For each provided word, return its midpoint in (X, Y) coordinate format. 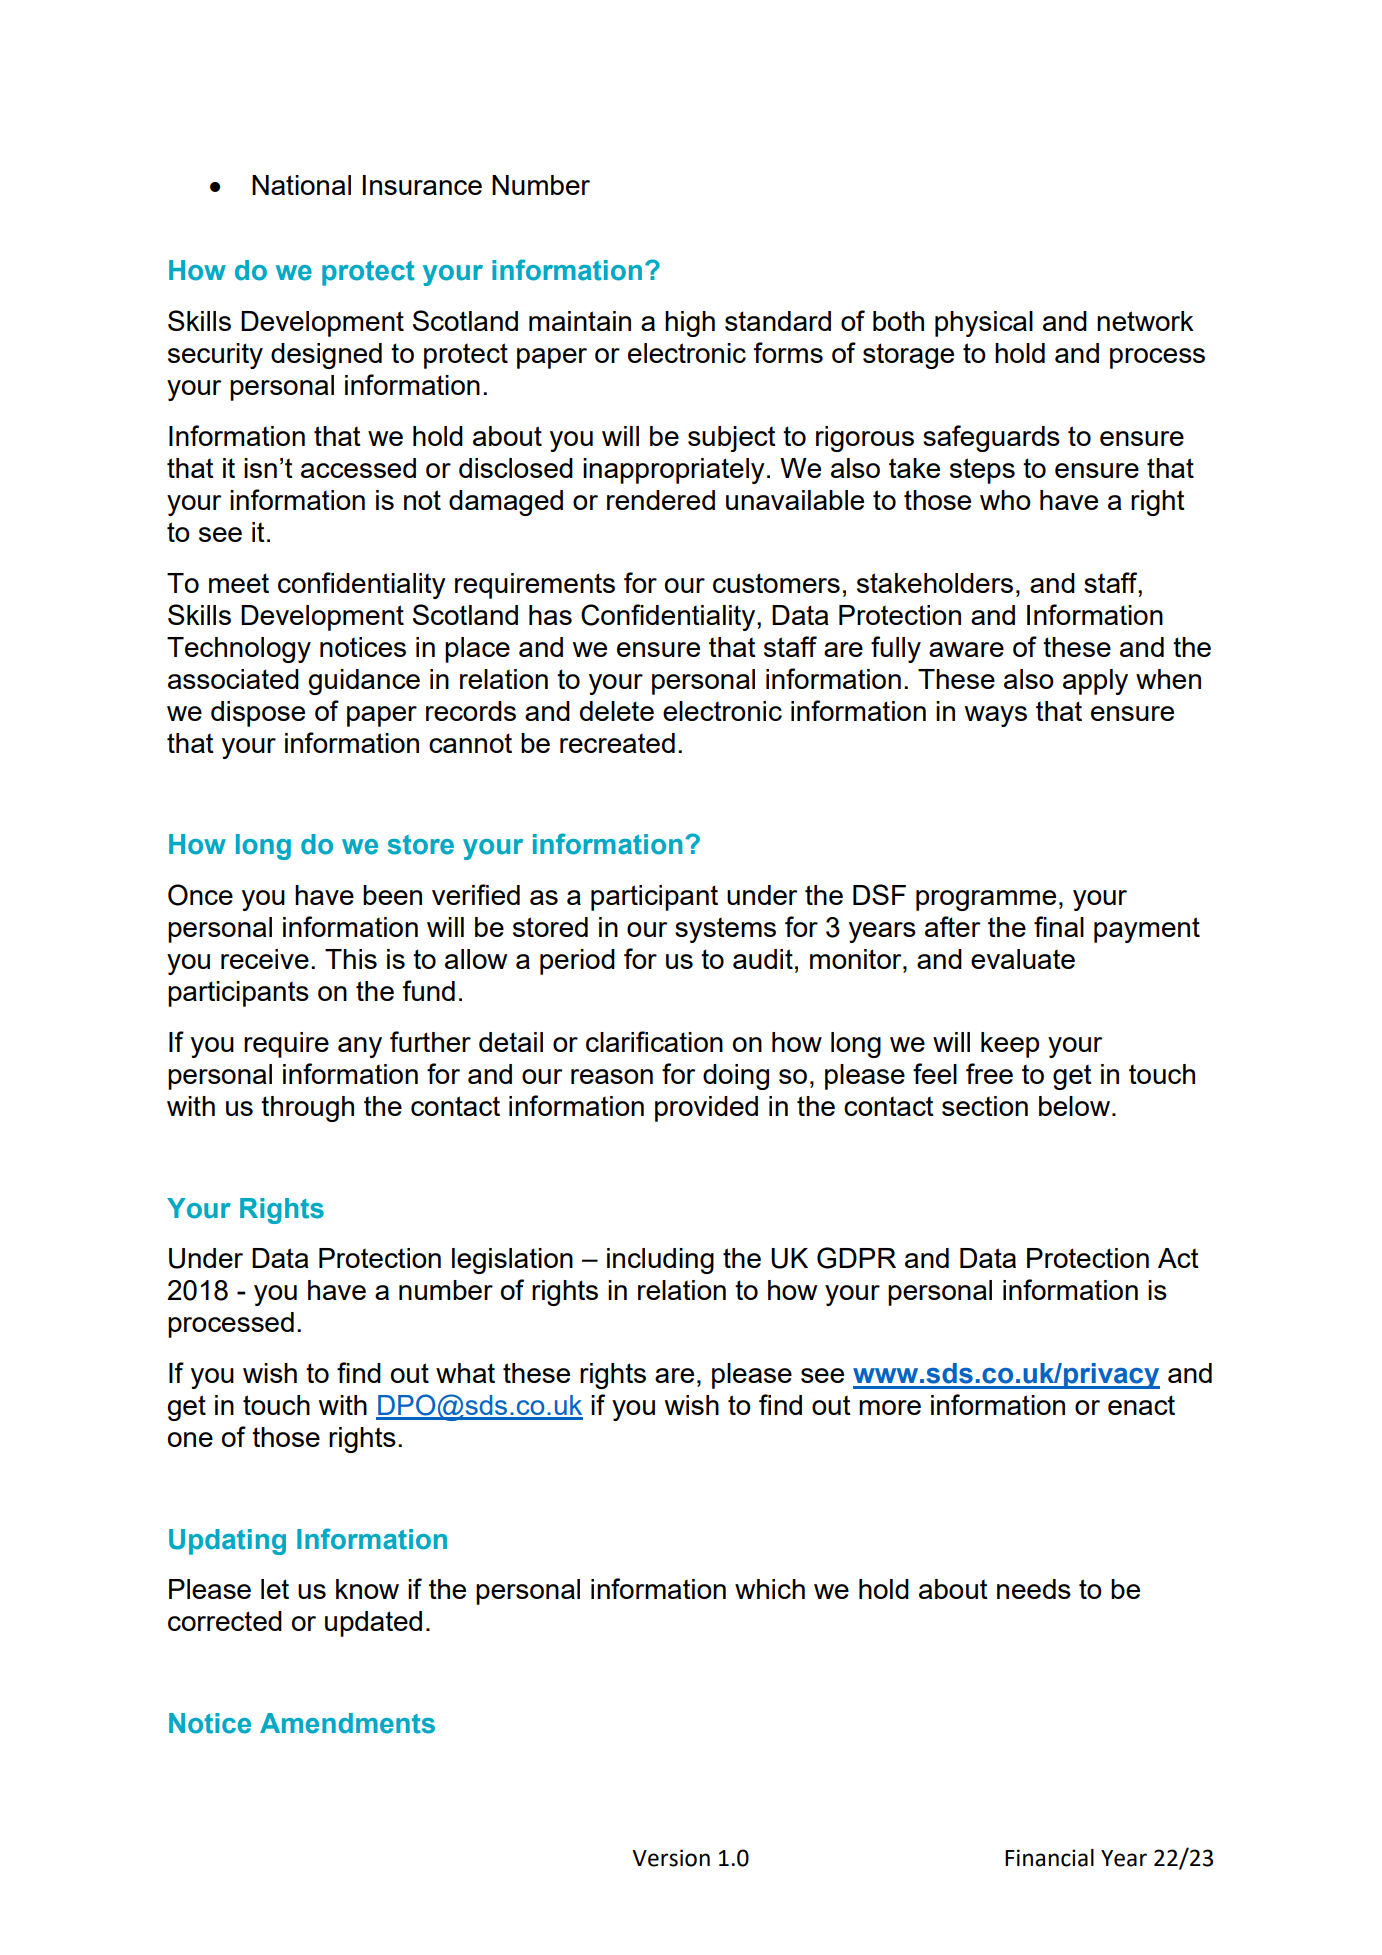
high (690, 324)
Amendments (347, 1723)
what (465, 1373)
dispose (258, 714)
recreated (617, 743)
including (660, 1261)
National (301, 185)
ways (995, 716)
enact (1141, 1405)
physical (984, 324)
